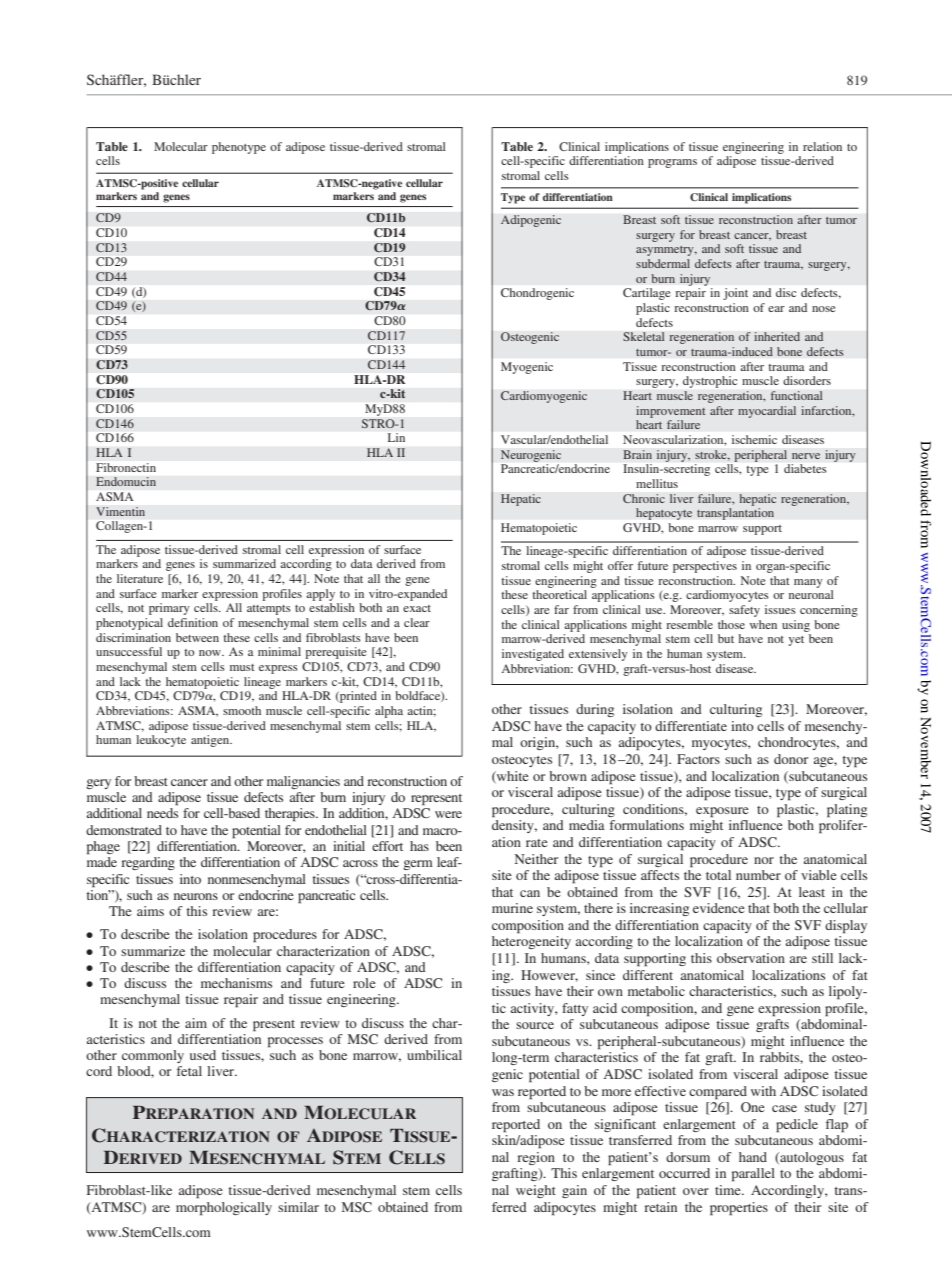  What do you see at coordinates (533, 655) in the screenshot?
I see `investigated` at bounding box center [533, 655].
